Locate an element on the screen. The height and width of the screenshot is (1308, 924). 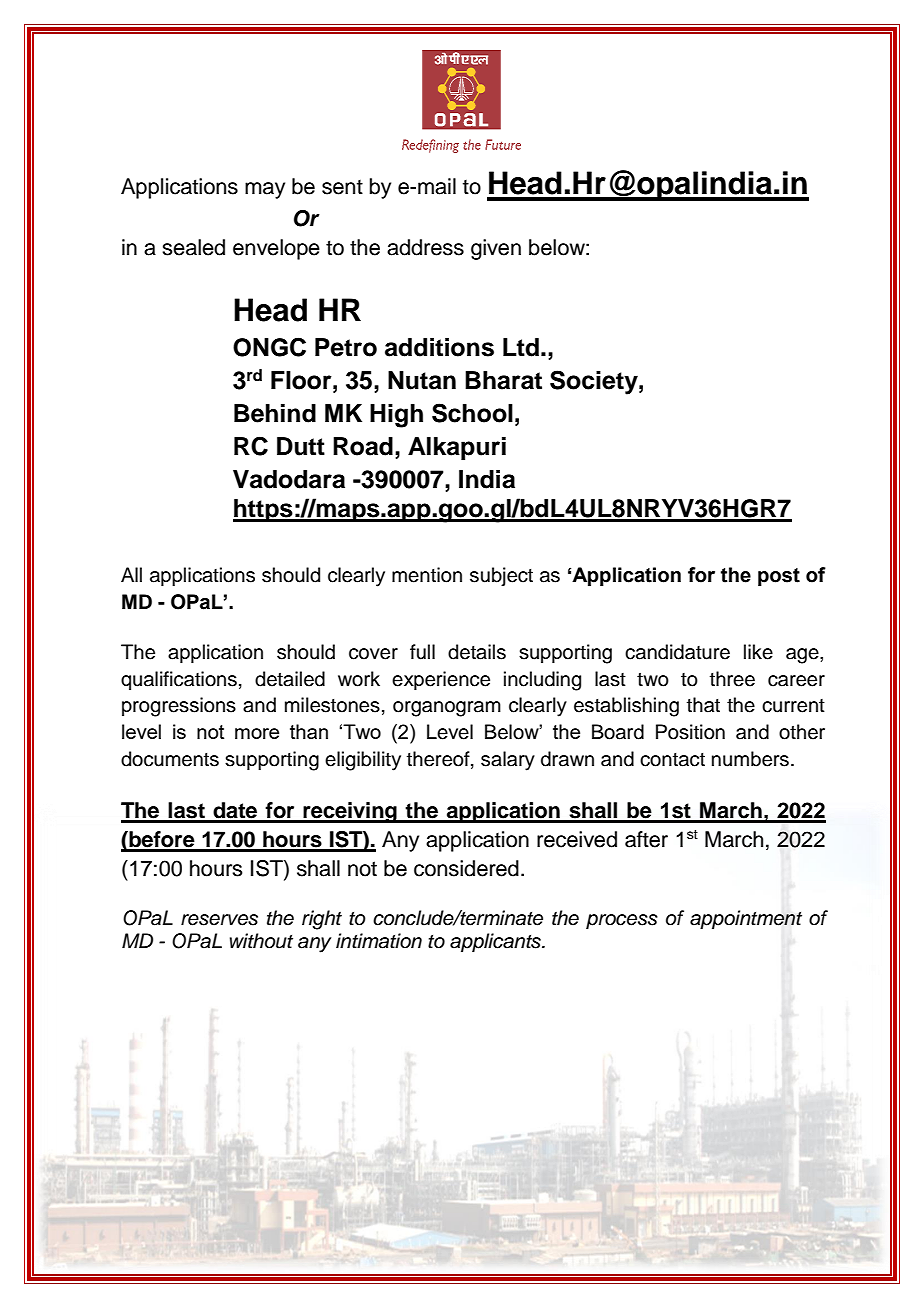
may is located at coordinates (265, 190).
